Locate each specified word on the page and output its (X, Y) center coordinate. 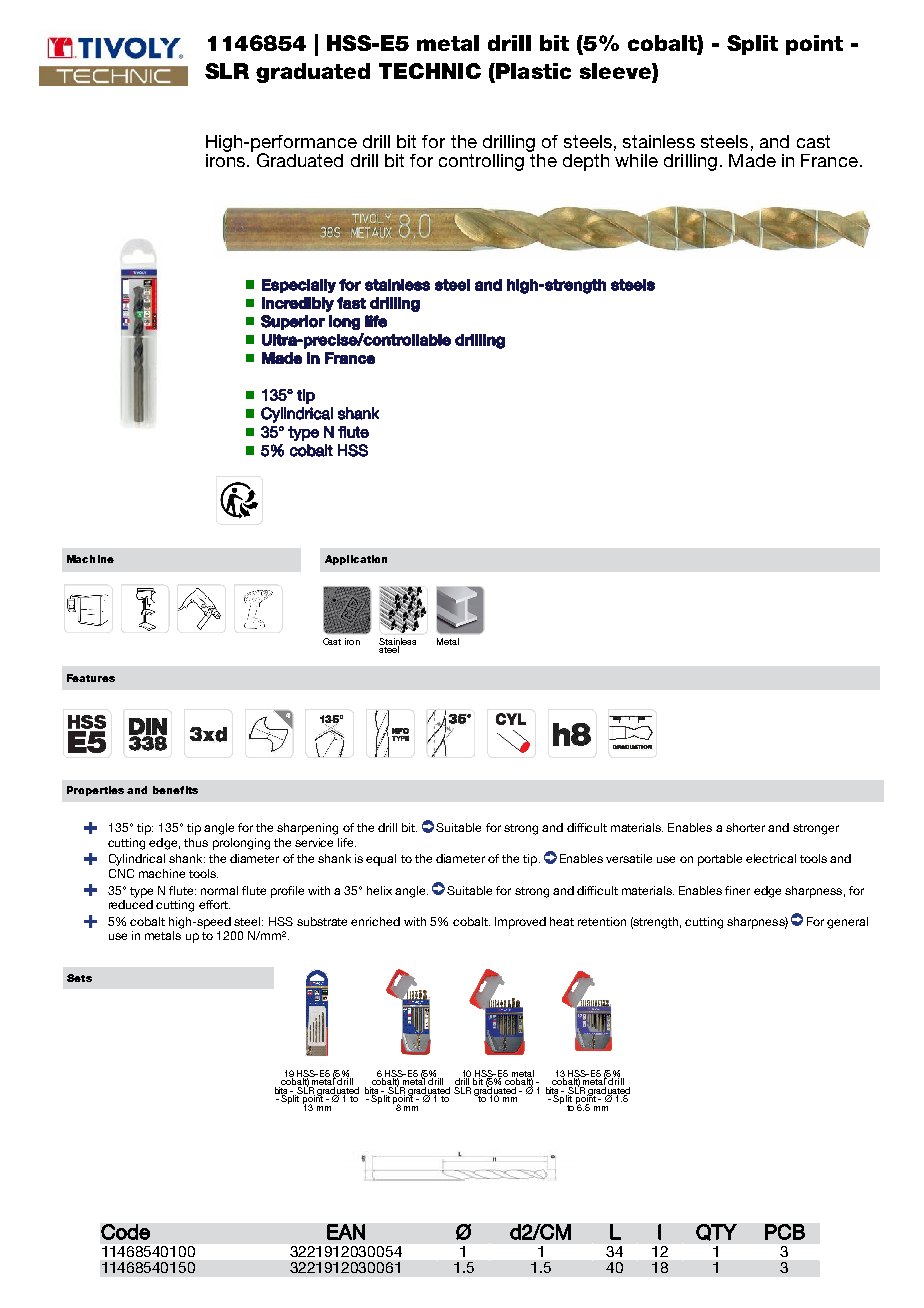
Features (91, 678)
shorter (745, 827)
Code (125, 1232)
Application (356, 560)
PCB (785, 1232)
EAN (346, 1232)
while (636, 160)
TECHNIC (430, 71)
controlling (481, 162)
